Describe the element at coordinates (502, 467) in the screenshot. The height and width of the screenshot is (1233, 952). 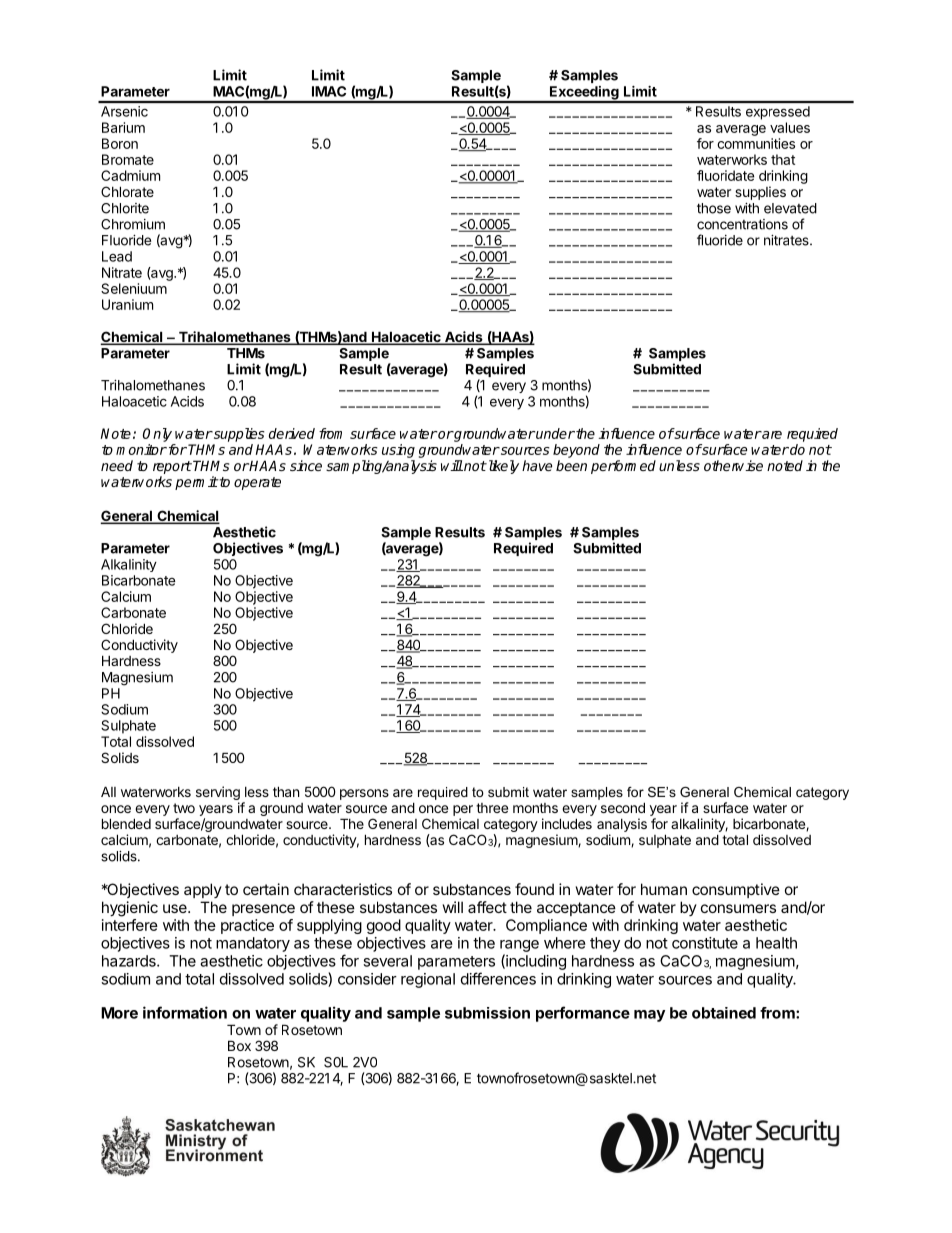
I see `likely` at that location.
